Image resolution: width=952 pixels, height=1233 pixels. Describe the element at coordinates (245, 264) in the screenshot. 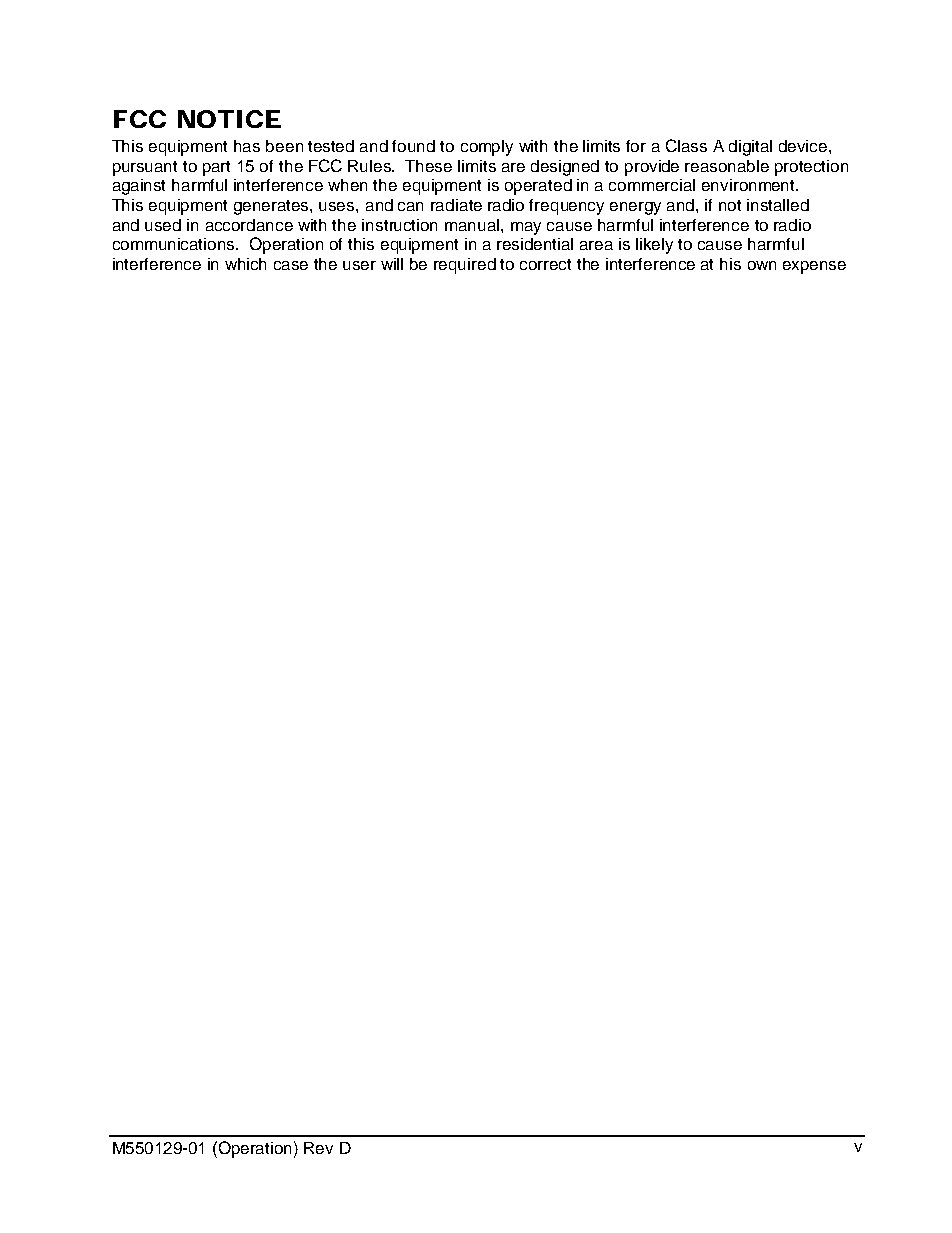

I see `which` at that location.
